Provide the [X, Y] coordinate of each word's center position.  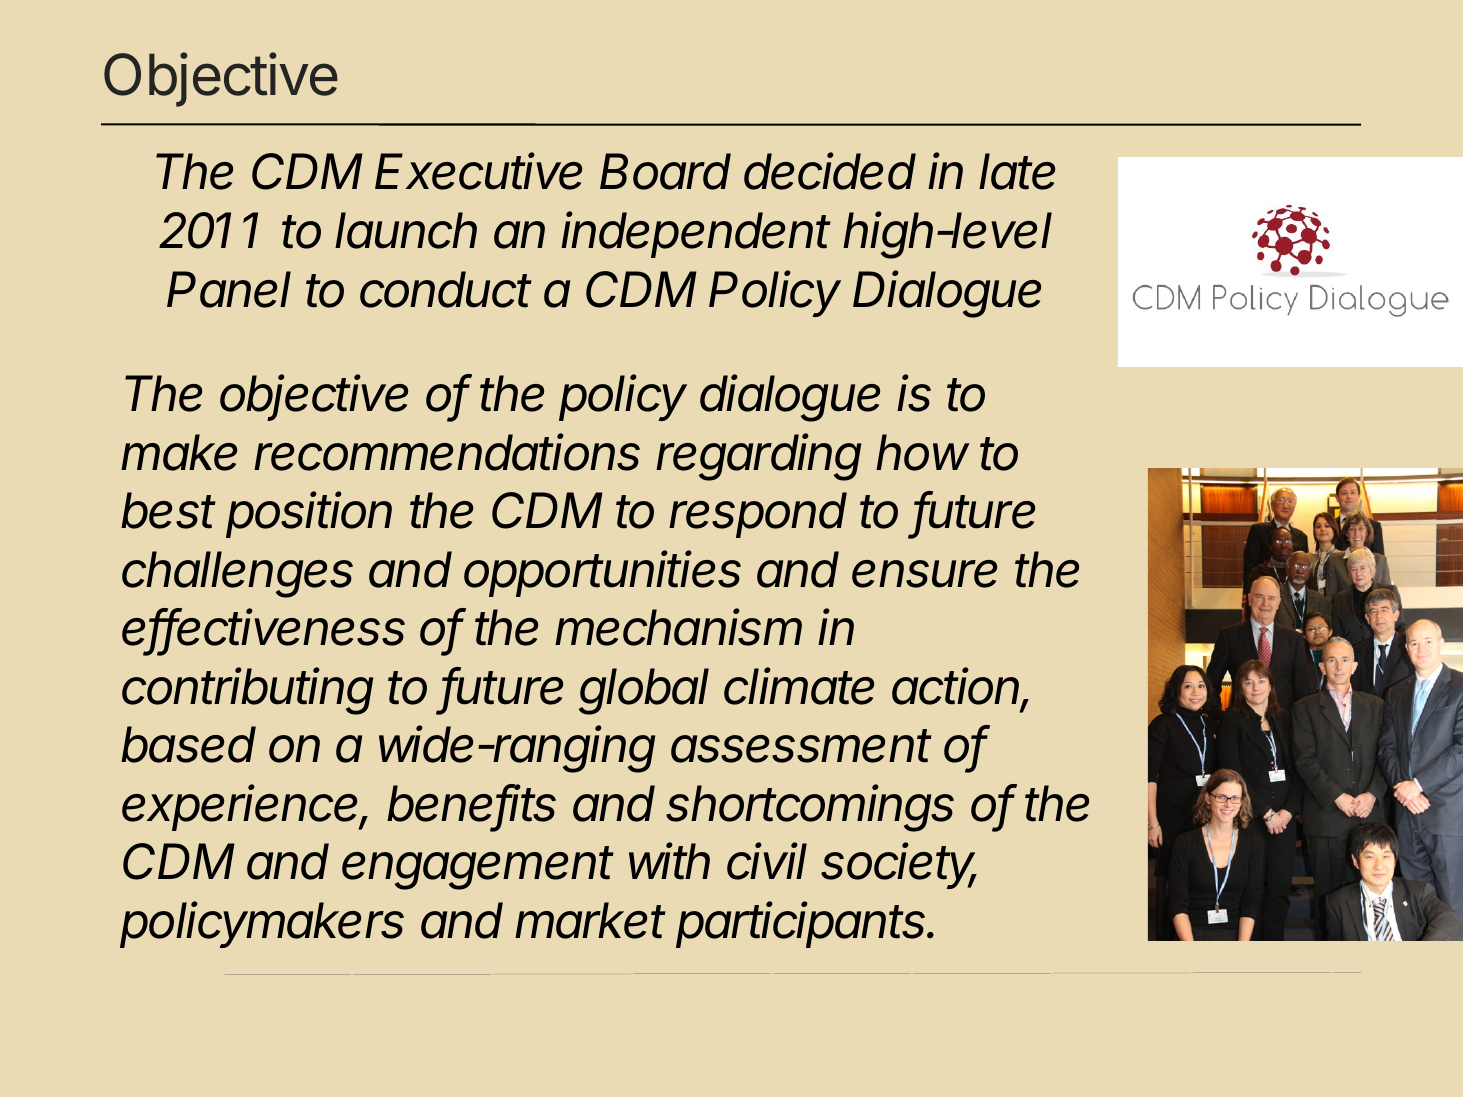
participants [803, 924]
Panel [229, 289]
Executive [478, 171]
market [590, 920]
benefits [471, 804]
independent [696, 234]
